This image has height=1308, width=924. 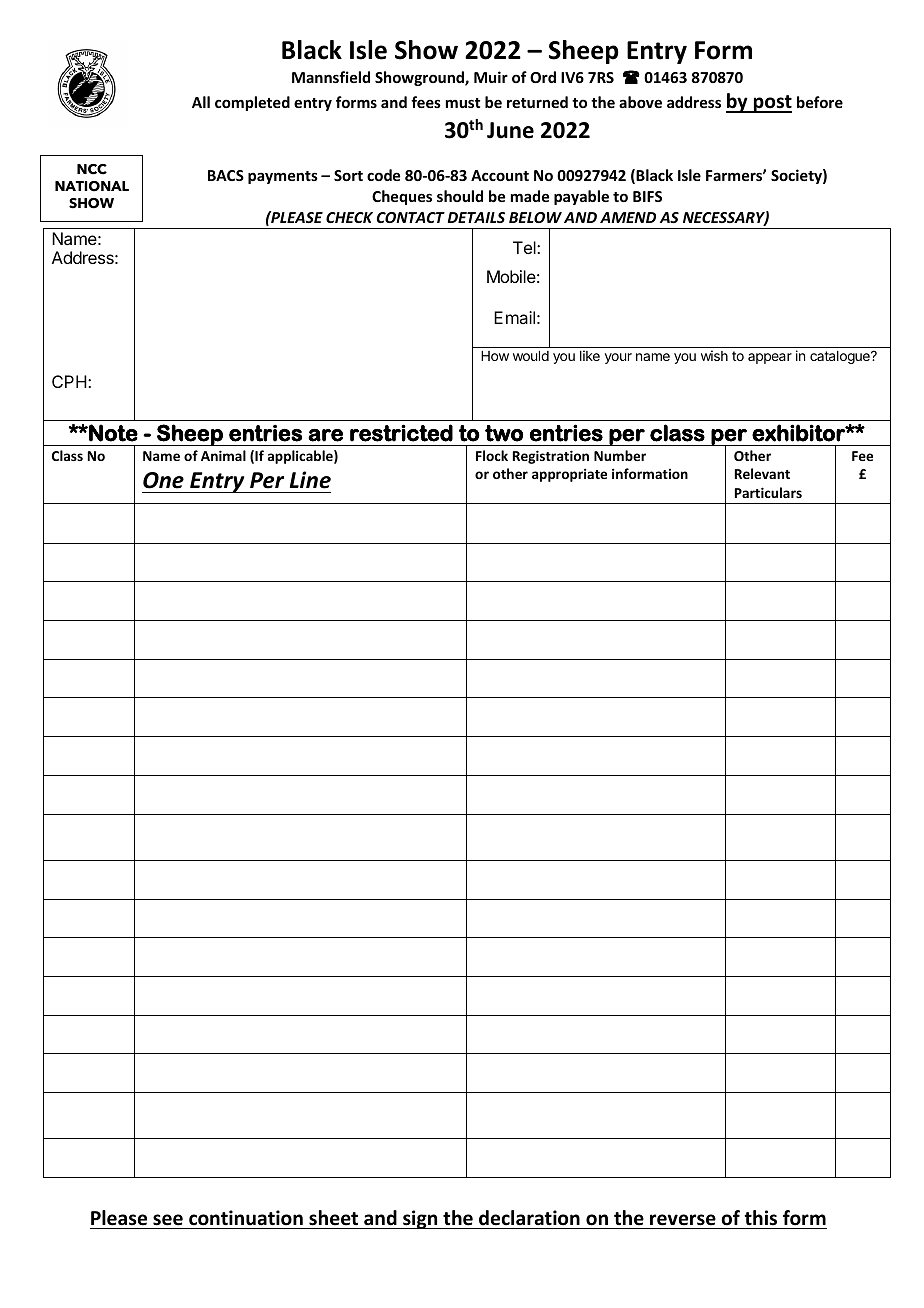 What do you see at coordinates (168, 1220) in the image?
I see `see` at bounding box center [168, 1220].
